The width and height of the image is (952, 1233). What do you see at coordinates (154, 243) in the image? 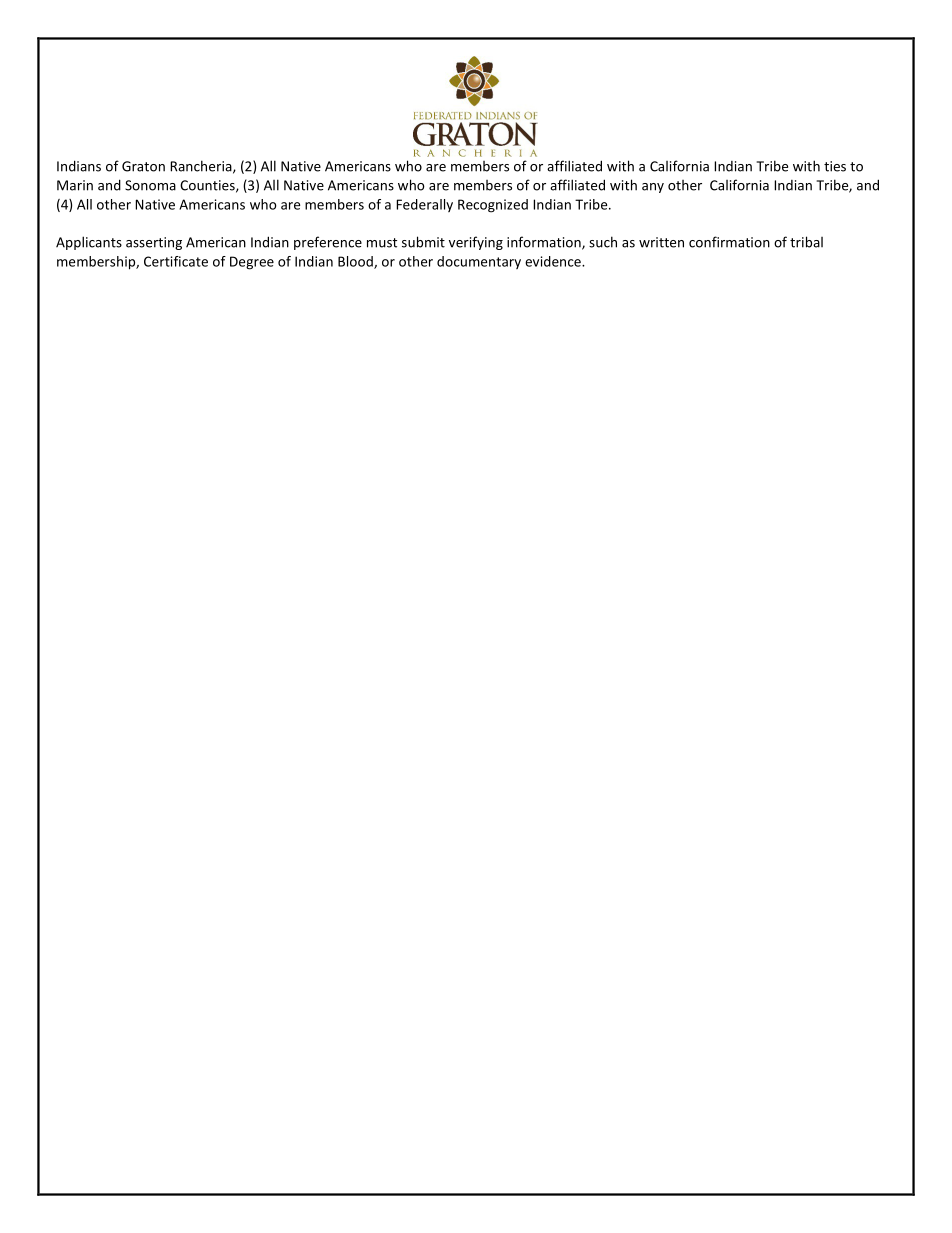
I see `asserting` at bounding box center [154, 243].
